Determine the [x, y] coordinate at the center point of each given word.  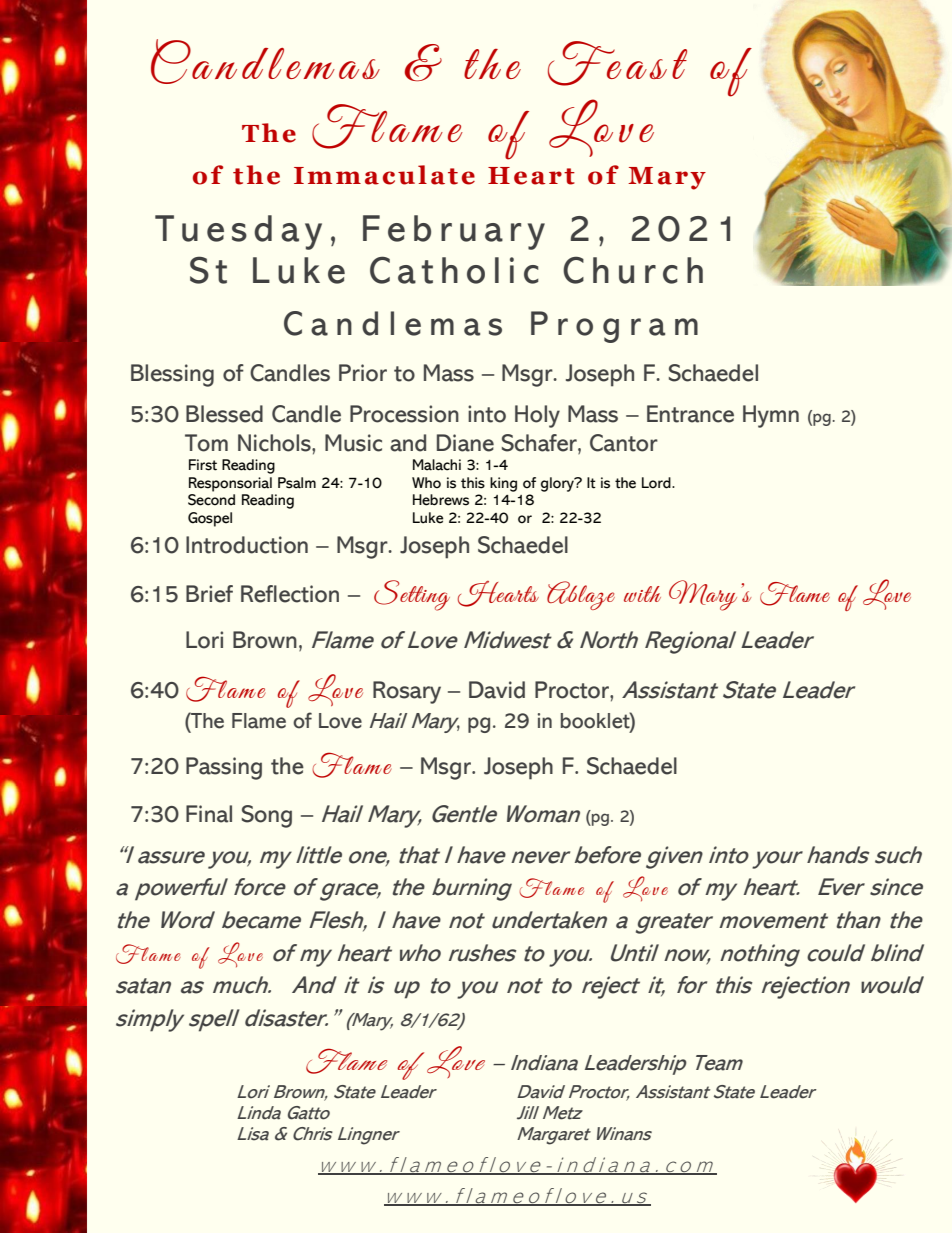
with [642, 594]
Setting [412, 595]
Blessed [224, 414]
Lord [657, 483]
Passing [224, 768]
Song [267, 816]
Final [209, 814]
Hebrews [441, 500]
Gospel [210, 519]
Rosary [407, 692]
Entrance [690, 414]
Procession [404, 414]
